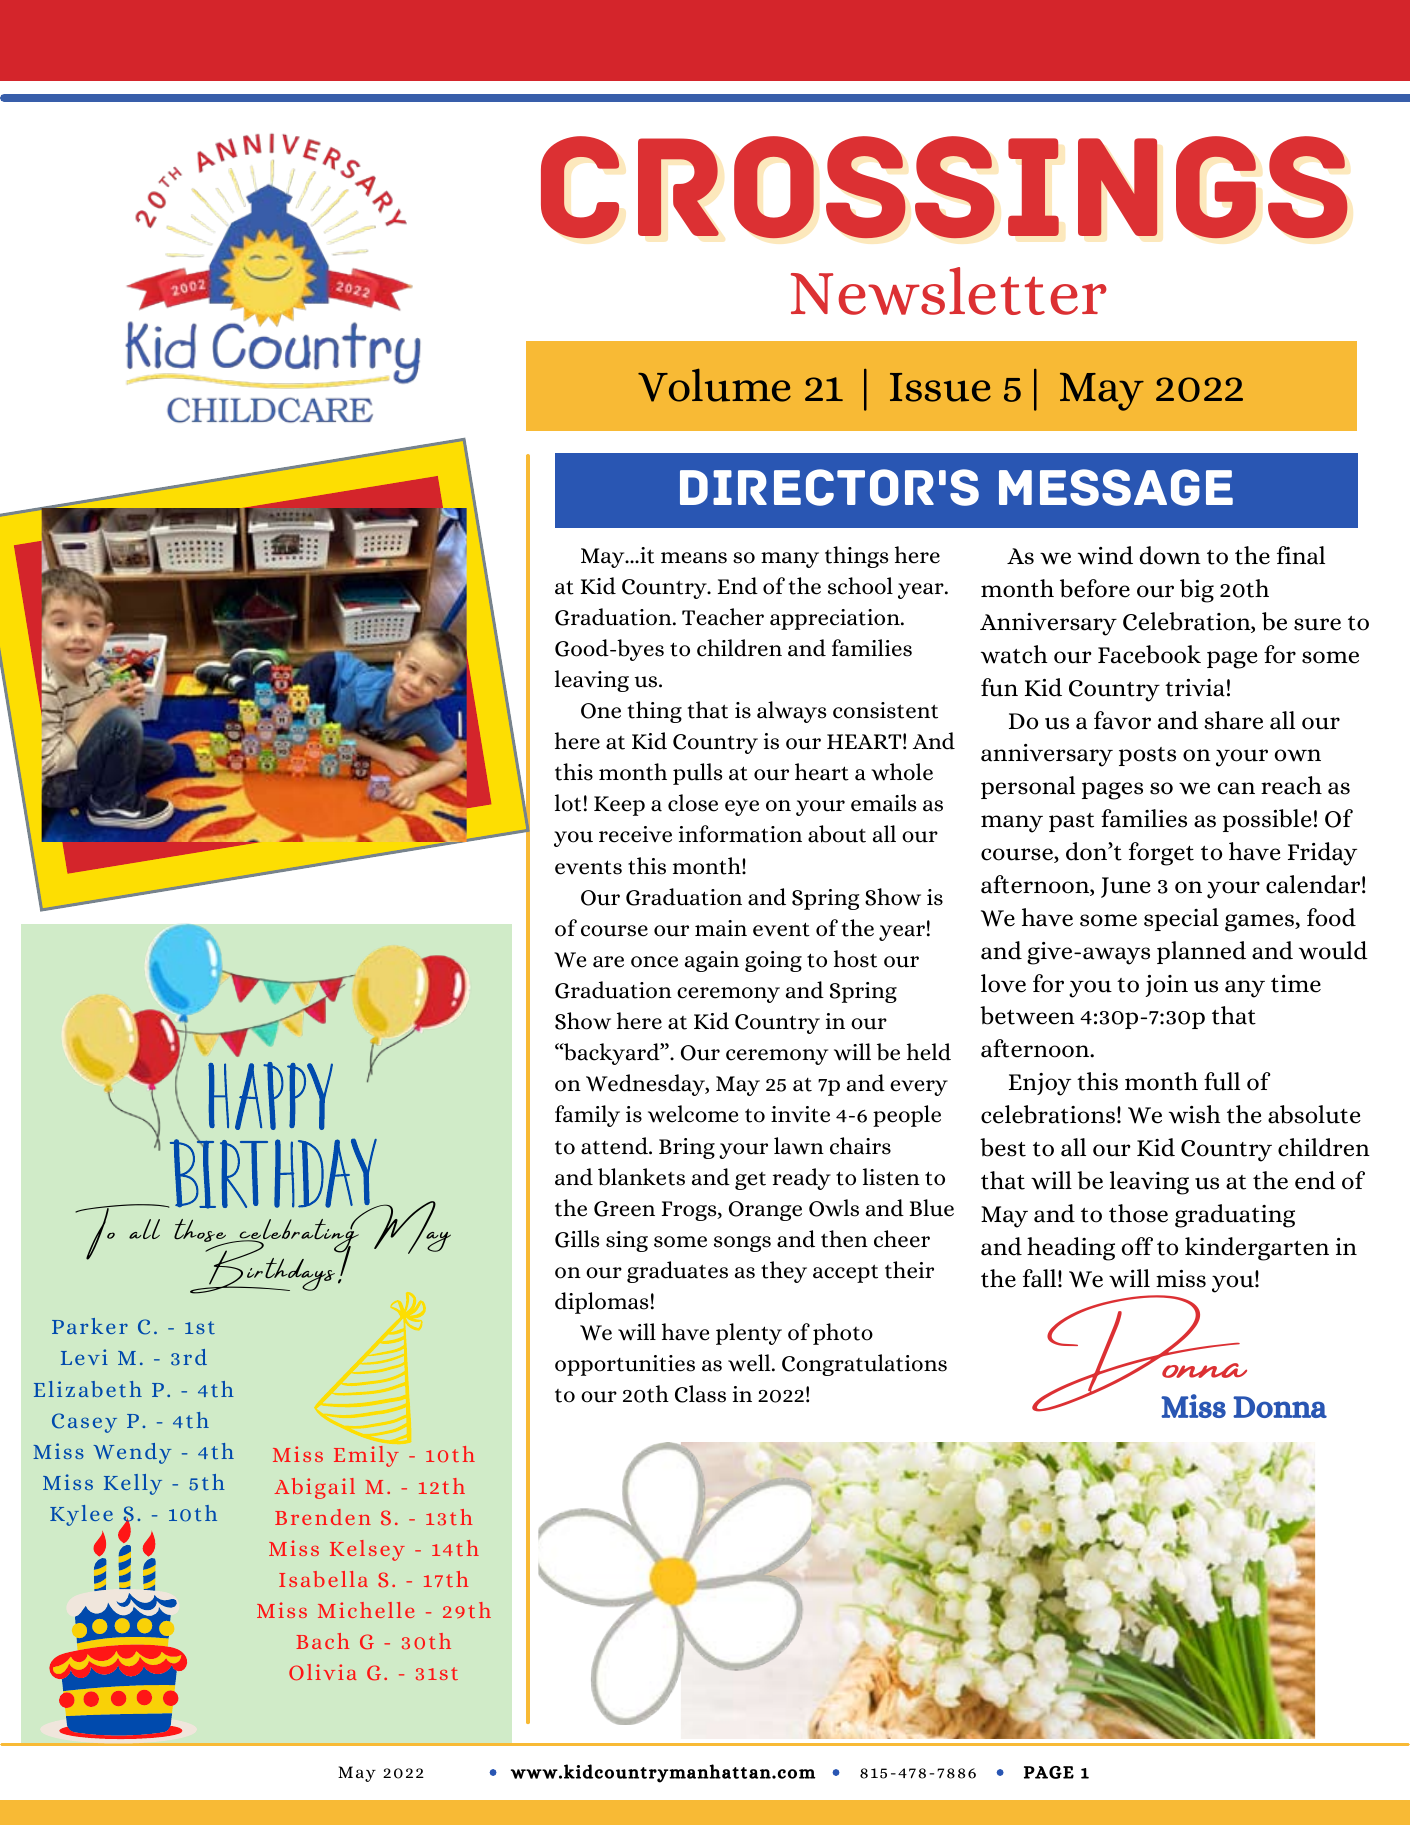 The image size is (1410, 1825). What do you see at coordinates (322, 1641) in the screenshot?
I see `Bach` at bounding box center [322, 1641].
